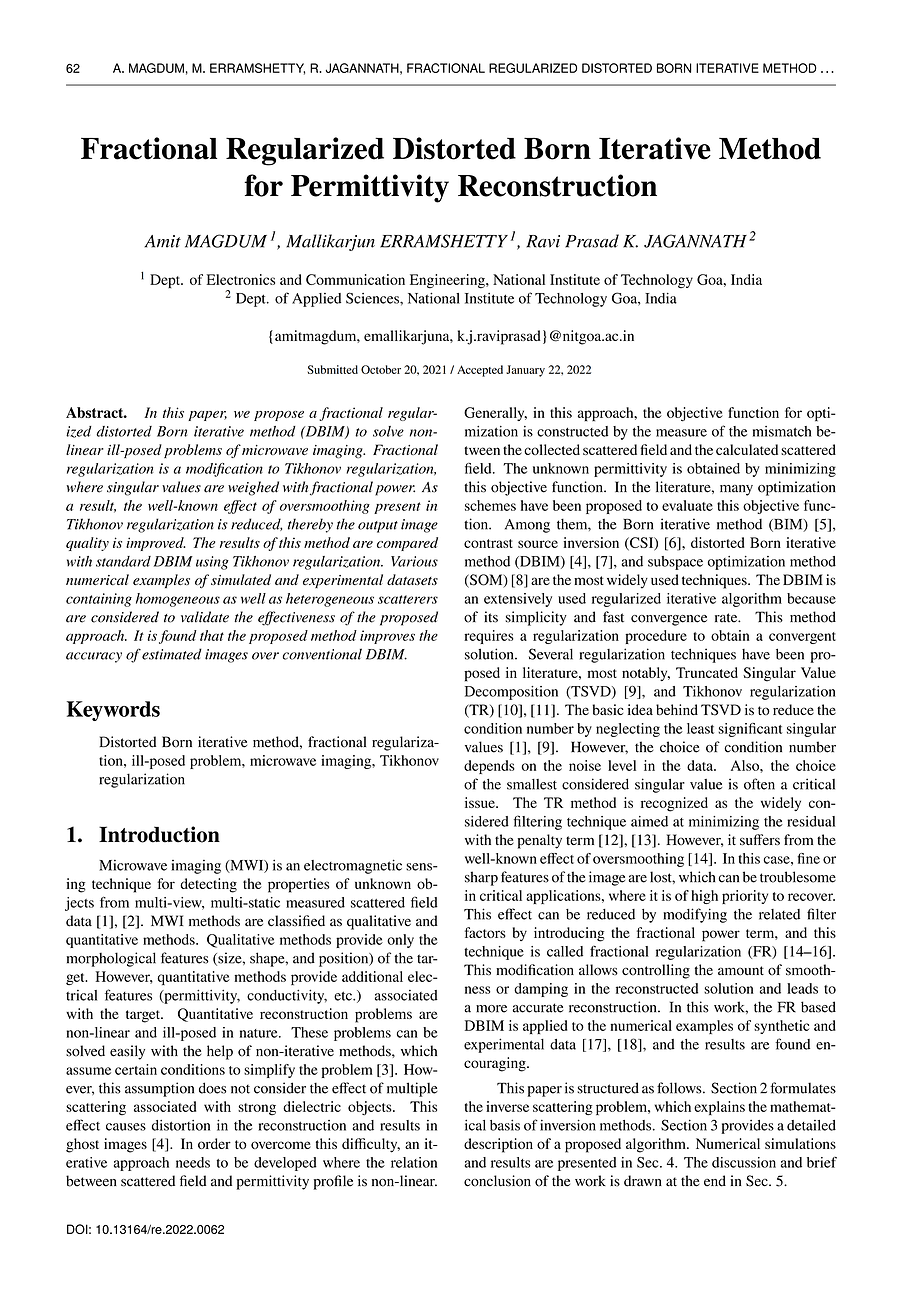 Image resolution: width=924 pixels, height=1308 pixels. I want to click on contrast, so click(488, 543).
